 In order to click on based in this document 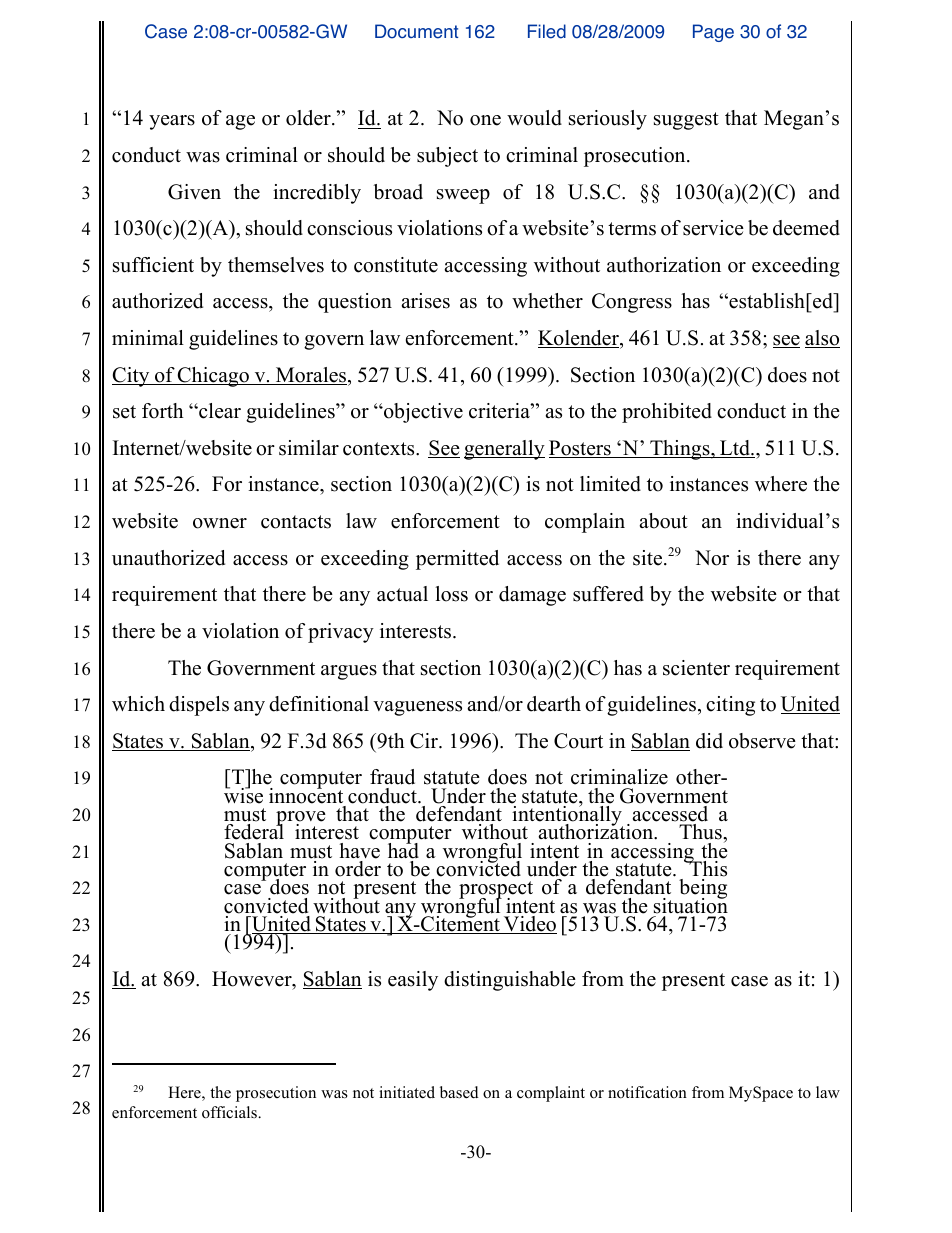, I will do `click(459, 1092)`.
